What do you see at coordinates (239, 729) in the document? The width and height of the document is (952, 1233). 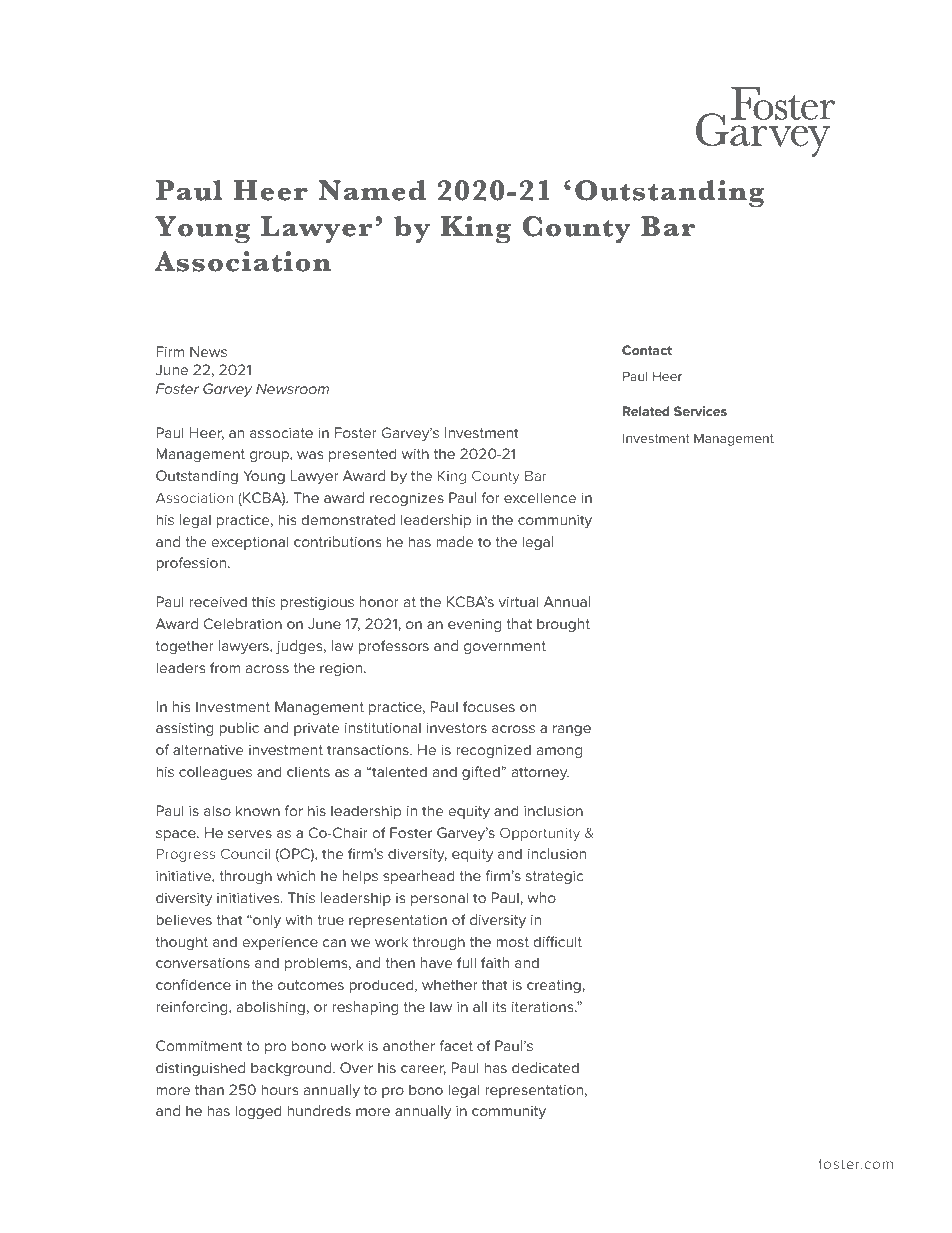 I see `public` at bounding box center [239, 729].
